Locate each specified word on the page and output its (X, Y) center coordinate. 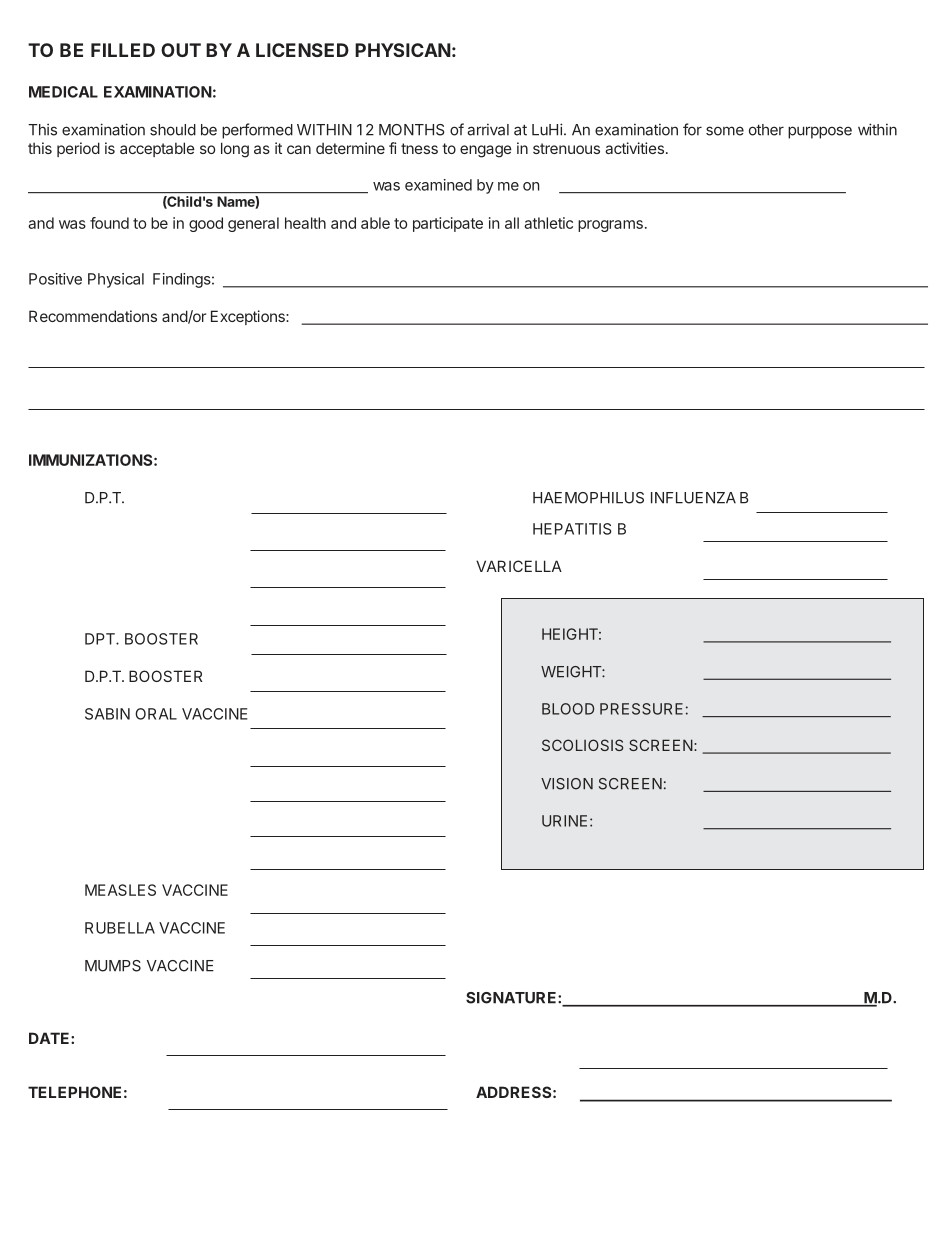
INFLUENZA (693, 498)
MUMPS (113, 966)
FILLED (123, 50)
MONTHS (412, 130)
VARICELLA (519, 566)
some (725, 131)
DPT (101, 639)
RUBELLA (120, 928)
